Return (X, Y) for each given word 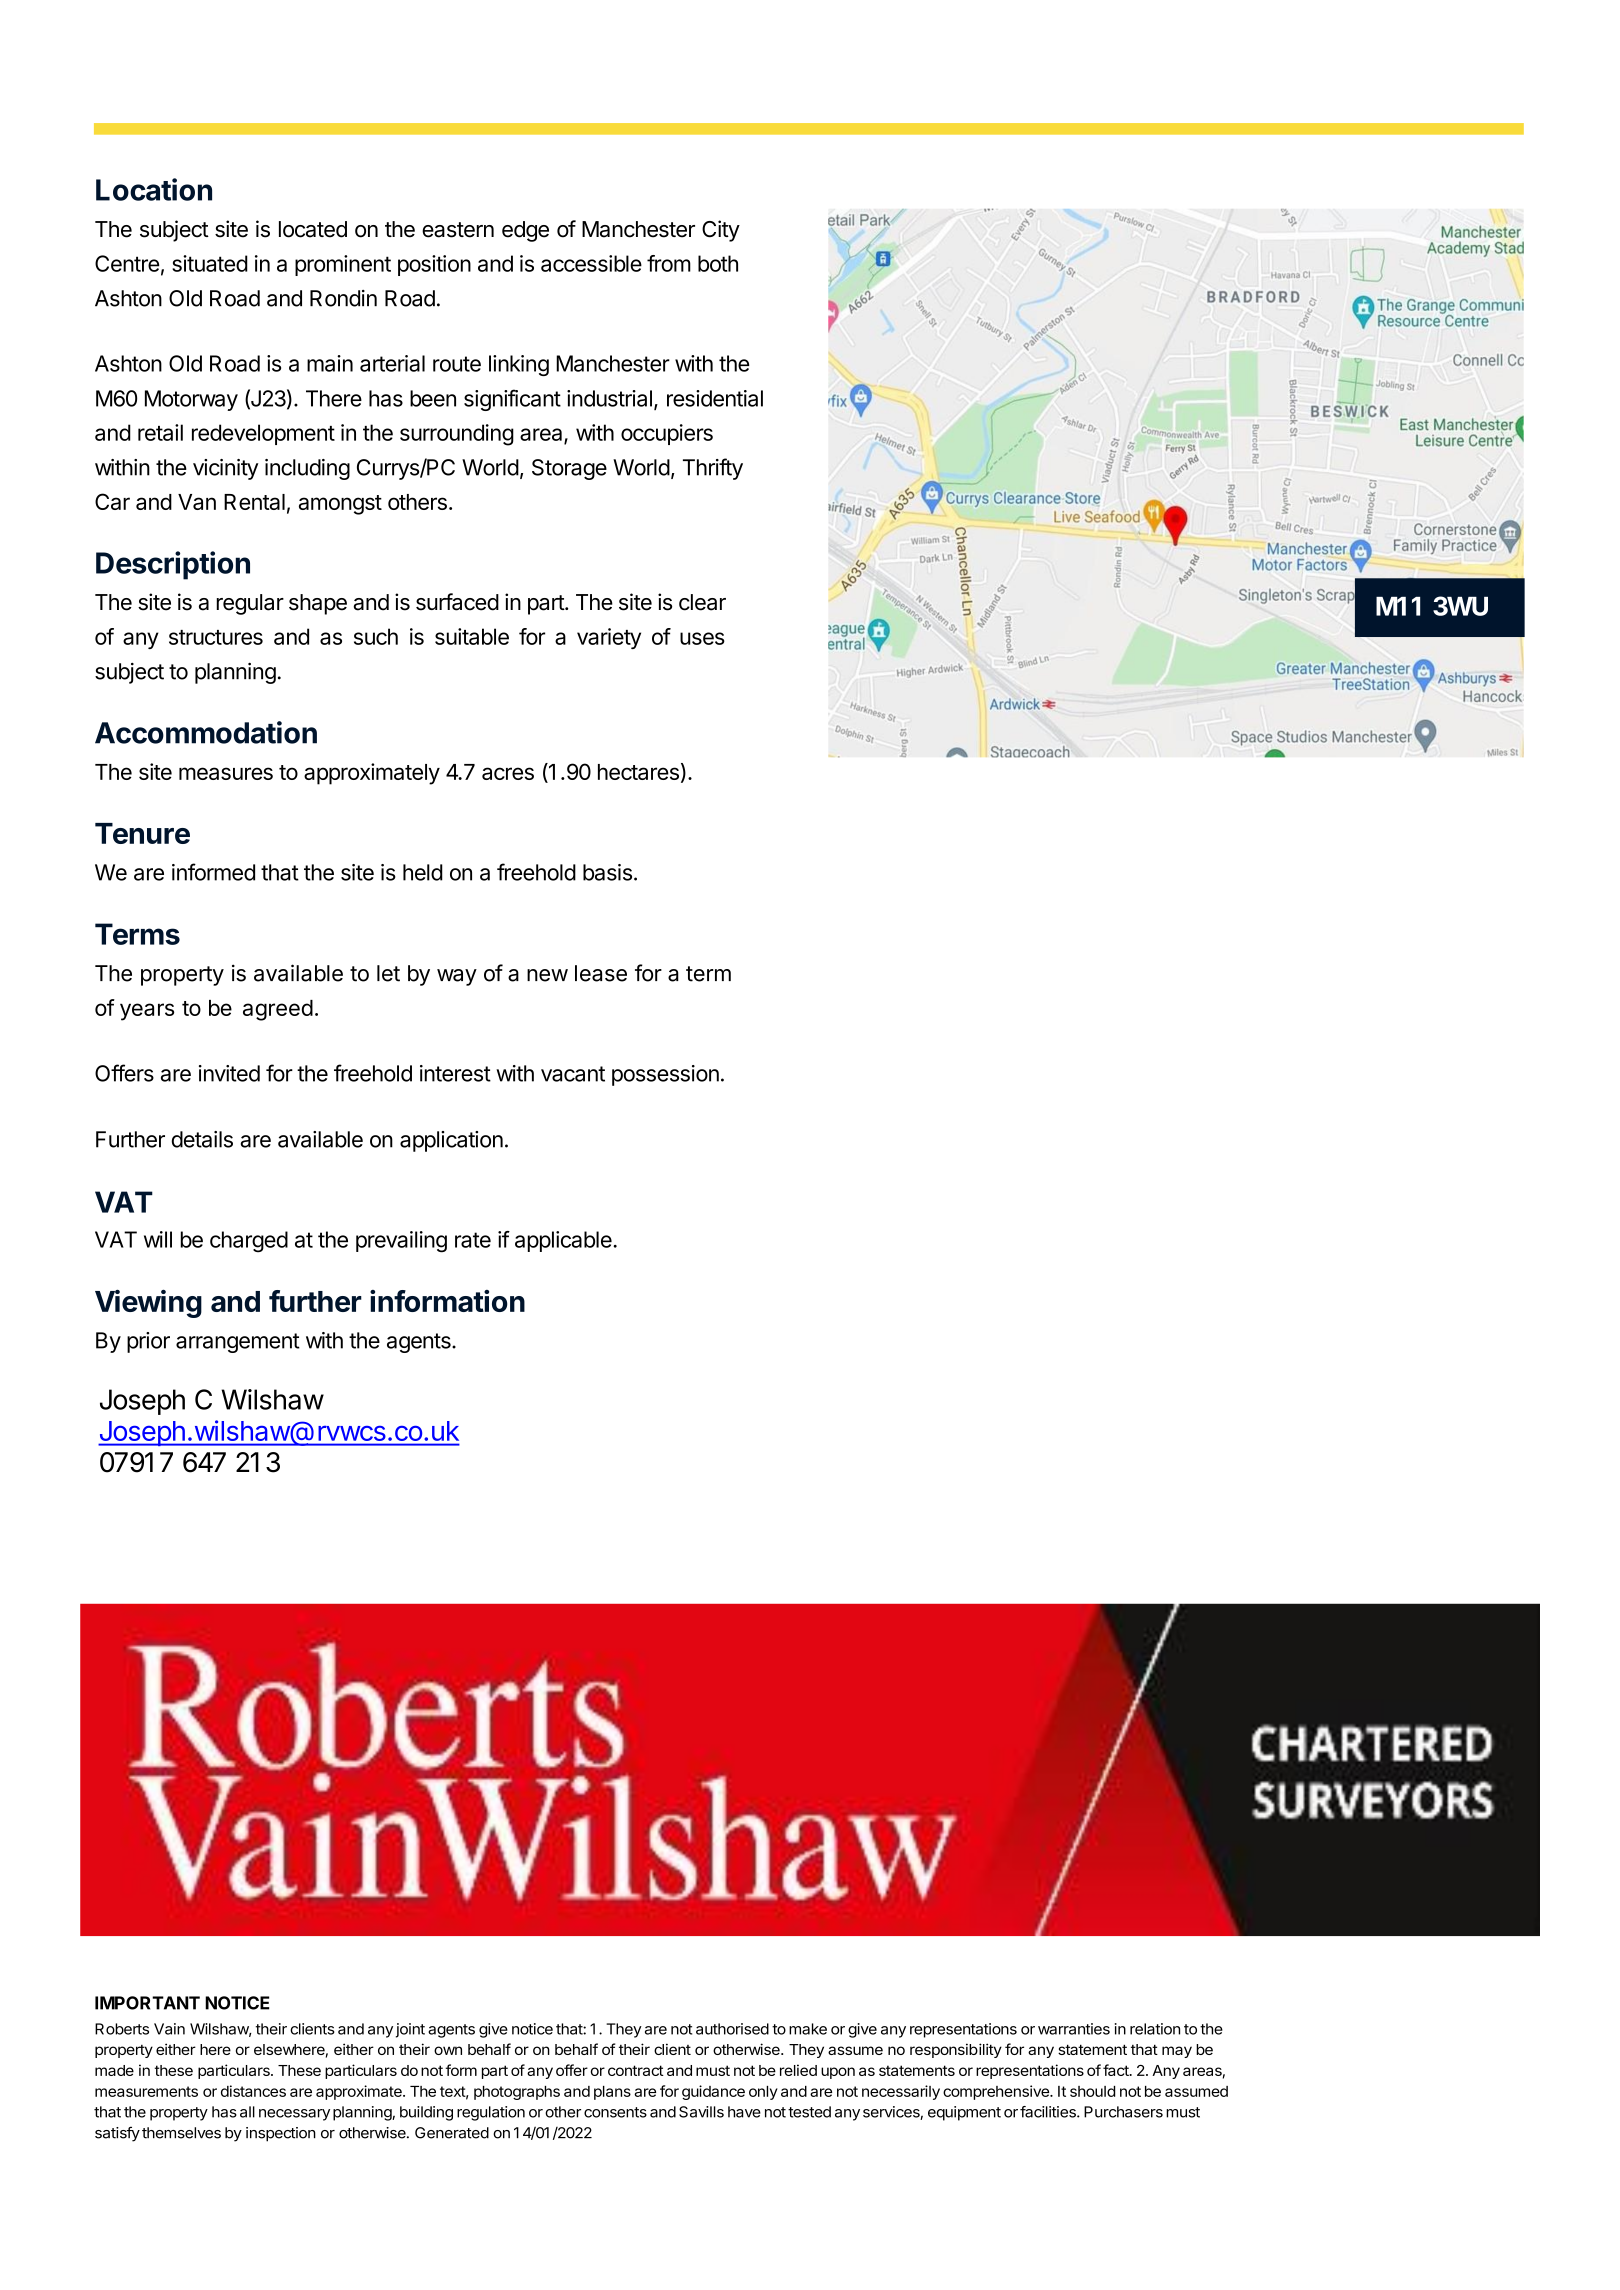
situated (210, 263)
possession (665, 1075)
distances (253, 2091)
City (721, 231)
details (202, 1139)
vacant (573, 1074)
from (669, 263)
